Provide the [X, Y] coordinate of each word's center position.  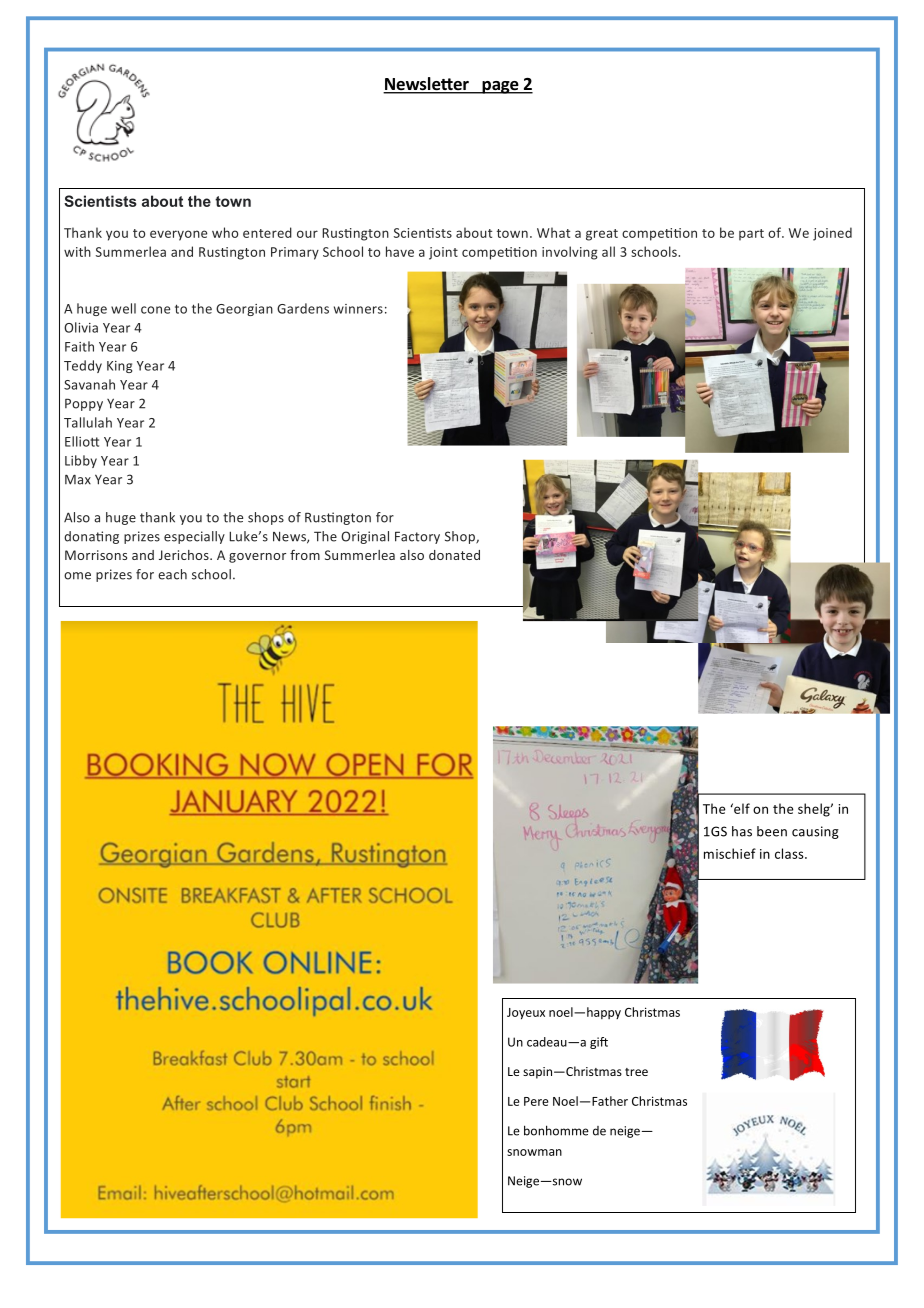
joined [832, 234]
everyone [178, 235]
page [500, 87]
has [742, 831]
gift [599, 1043]
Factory [417, 537]
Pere [536, 1101]
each [172, 574]
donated [454, 555]
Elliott [82, 441]
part [751, 235]
